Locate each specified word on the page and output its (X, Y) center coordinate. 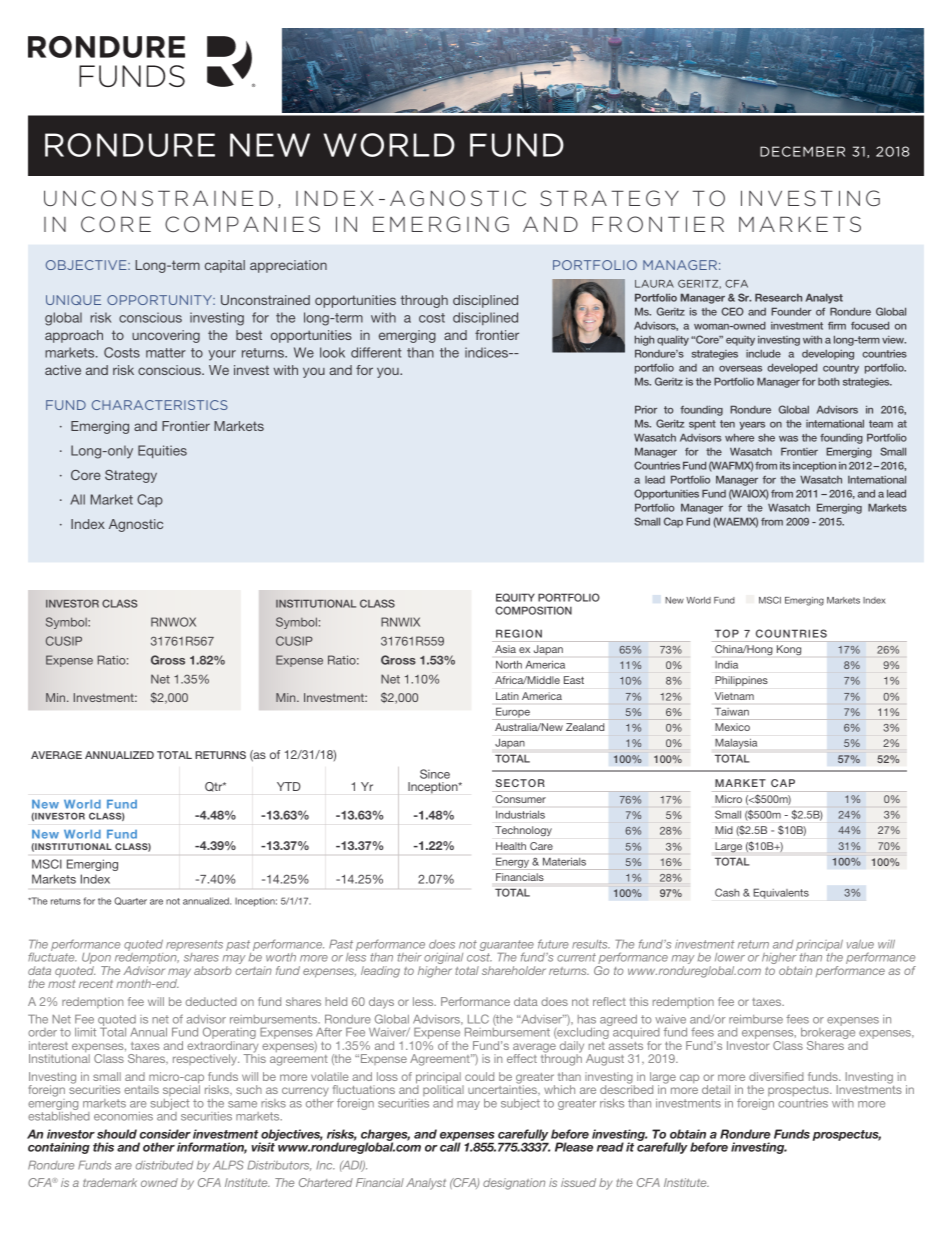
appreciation (288, 266)
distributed (164, 1165)
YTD (289, 786)
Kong (789, 650)
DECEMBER (802, 151)
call (450, 1146)
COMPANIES (242, 224)
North (509, 665)
